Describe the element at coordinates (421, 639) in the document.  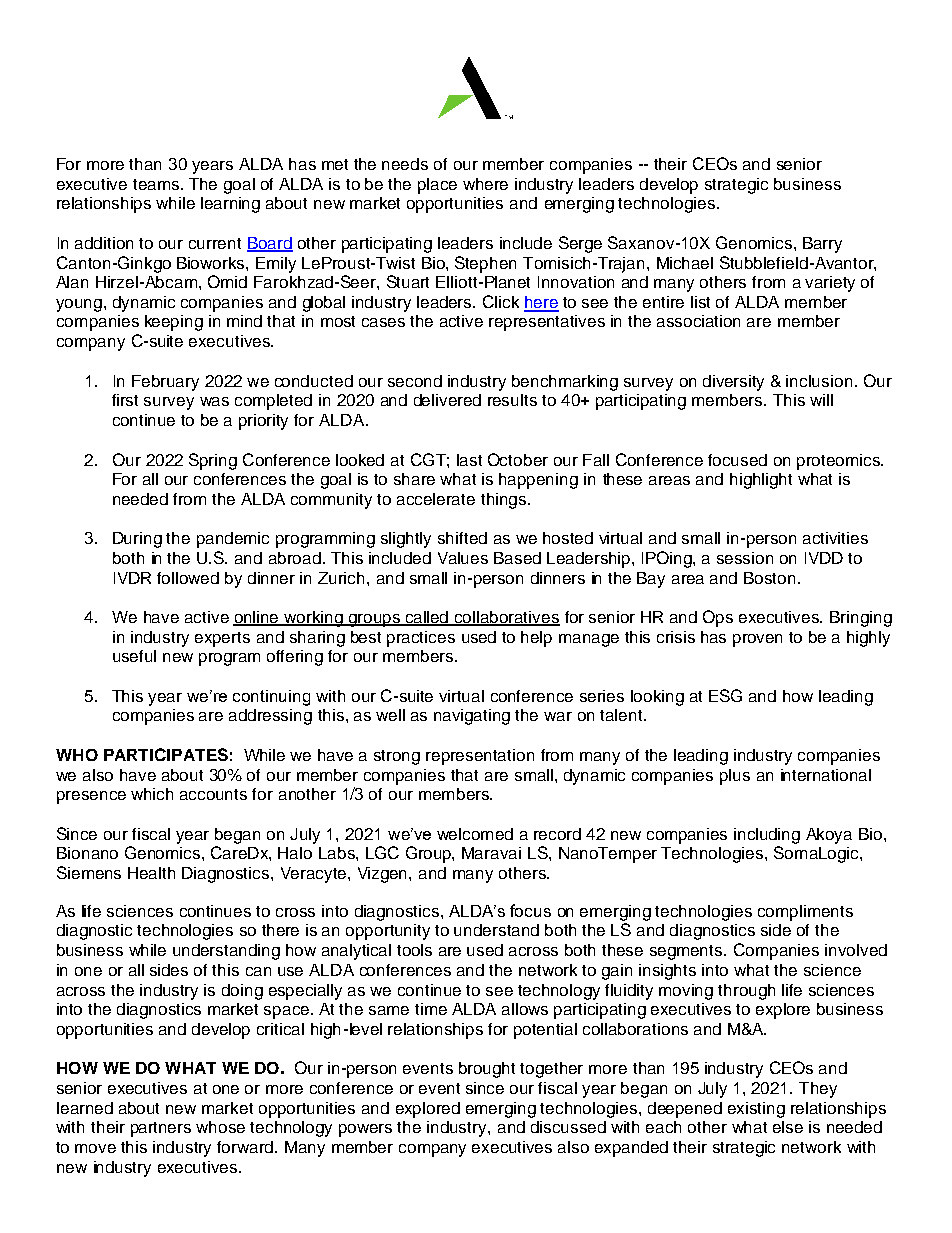
I see `practices` at that location.
